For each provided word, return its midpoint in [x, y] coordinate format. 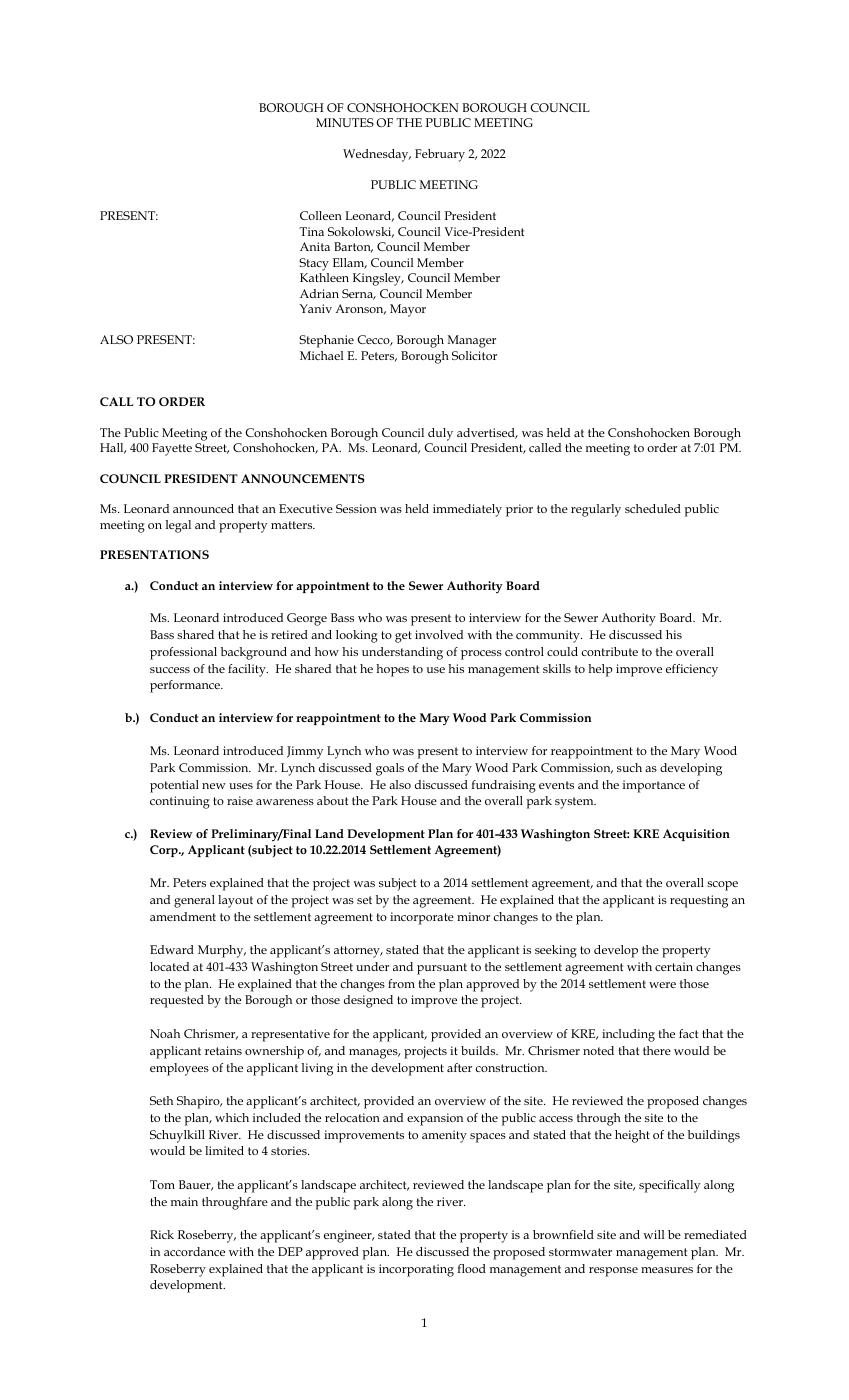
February [440, 155]
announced [203, 508]
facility [248, 670]
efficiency [692, 670]
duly [440, 434]
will [653, 1234]
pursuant [442, 969]
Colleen [321, 215]
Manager [472, 341]
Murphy [222, 951]
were [662, 985]
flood [471, 1268]
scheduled [653, 508]
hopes [392, 670]
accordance [194, 1251]
